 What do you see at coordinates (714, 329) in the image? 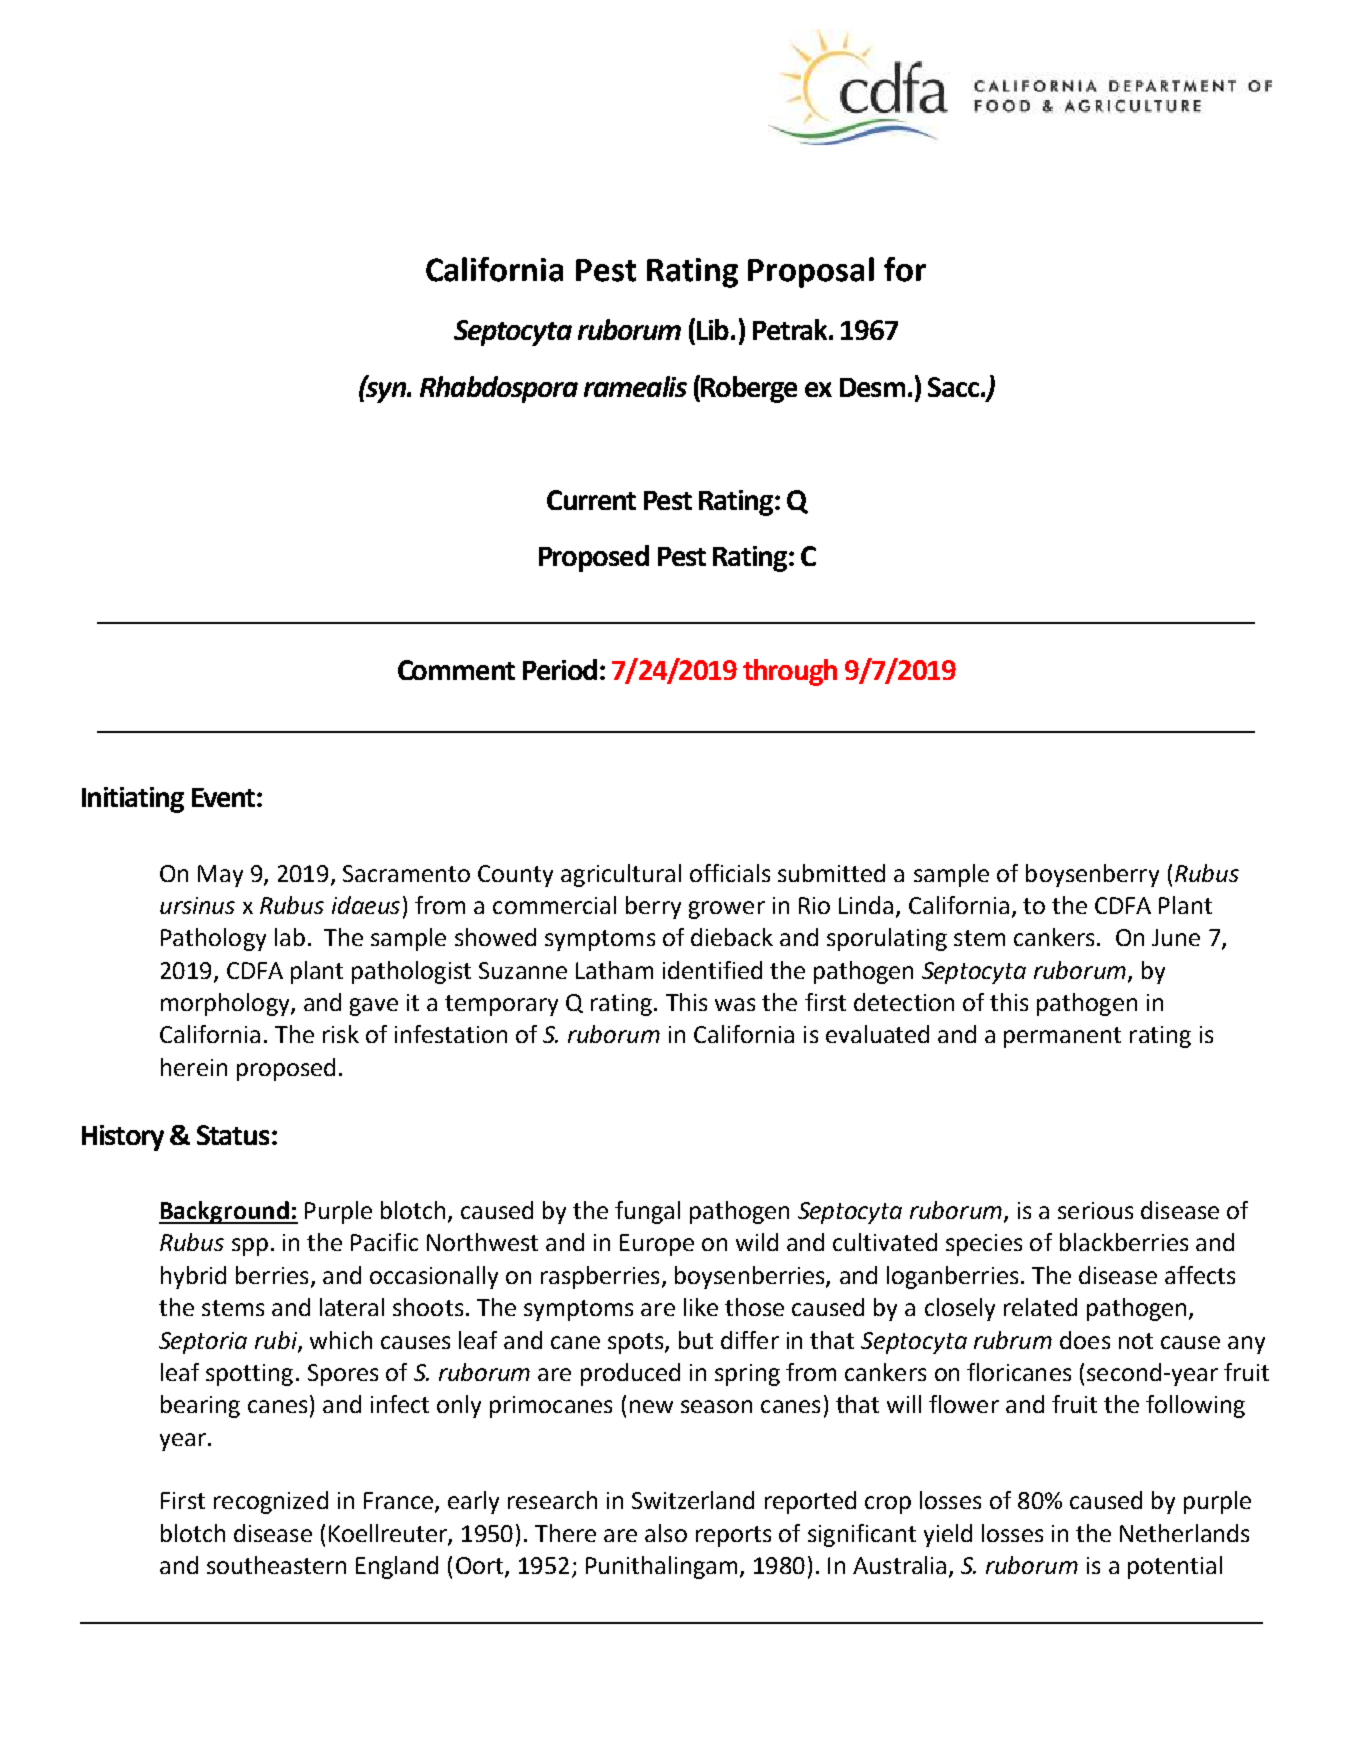
I see `Lib` at bounding box center [714, 329].
